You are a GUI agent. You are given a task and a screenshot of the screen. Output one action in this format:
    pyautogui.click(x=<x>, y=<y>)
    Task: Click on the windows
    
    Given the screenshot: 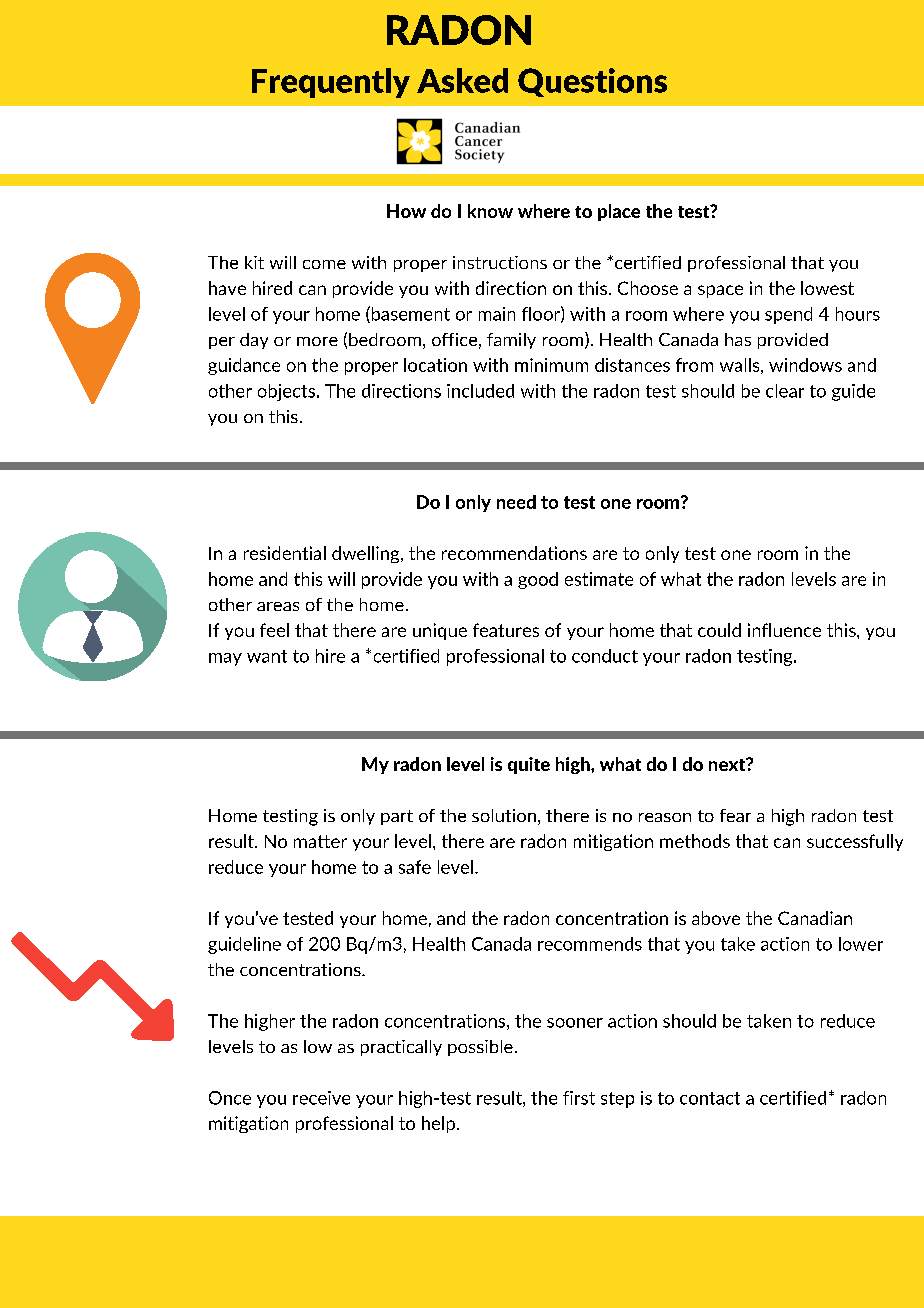 What is the action you would take?
    pyautogui.click(x=805, y=365)
